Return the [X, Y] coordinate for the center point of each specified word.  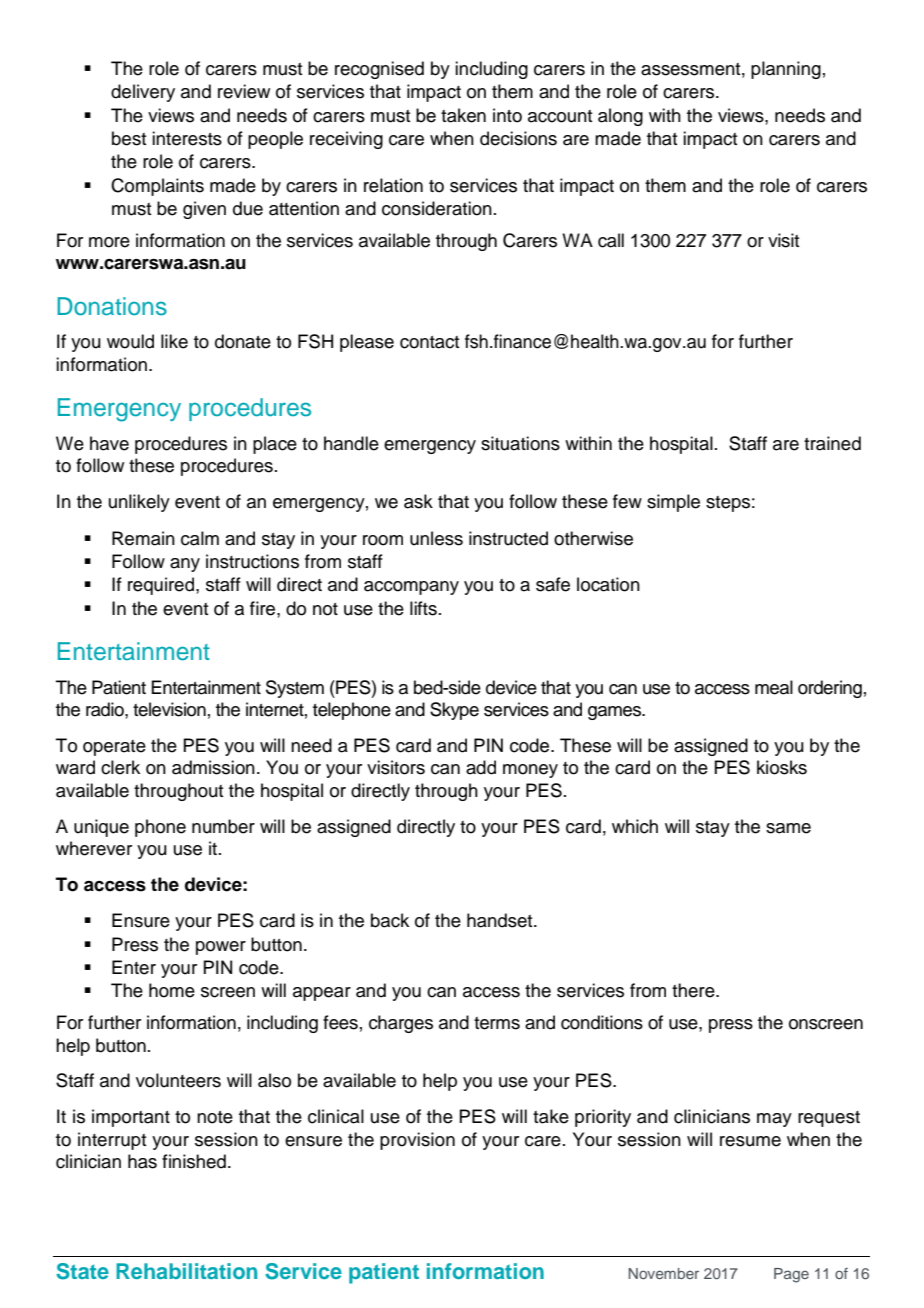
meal [774, 687]
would [130, 341]
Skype [454, 711]
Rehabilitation [186, 1271]
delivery [143, 93]
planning [786, 70]
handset [501, 920]
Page [791, 1275]
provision [417, 1141]
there [694, 990]
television [169, 709]
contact [429, 342]
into [507, 115]
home [172, 990]
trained [832, 443]
